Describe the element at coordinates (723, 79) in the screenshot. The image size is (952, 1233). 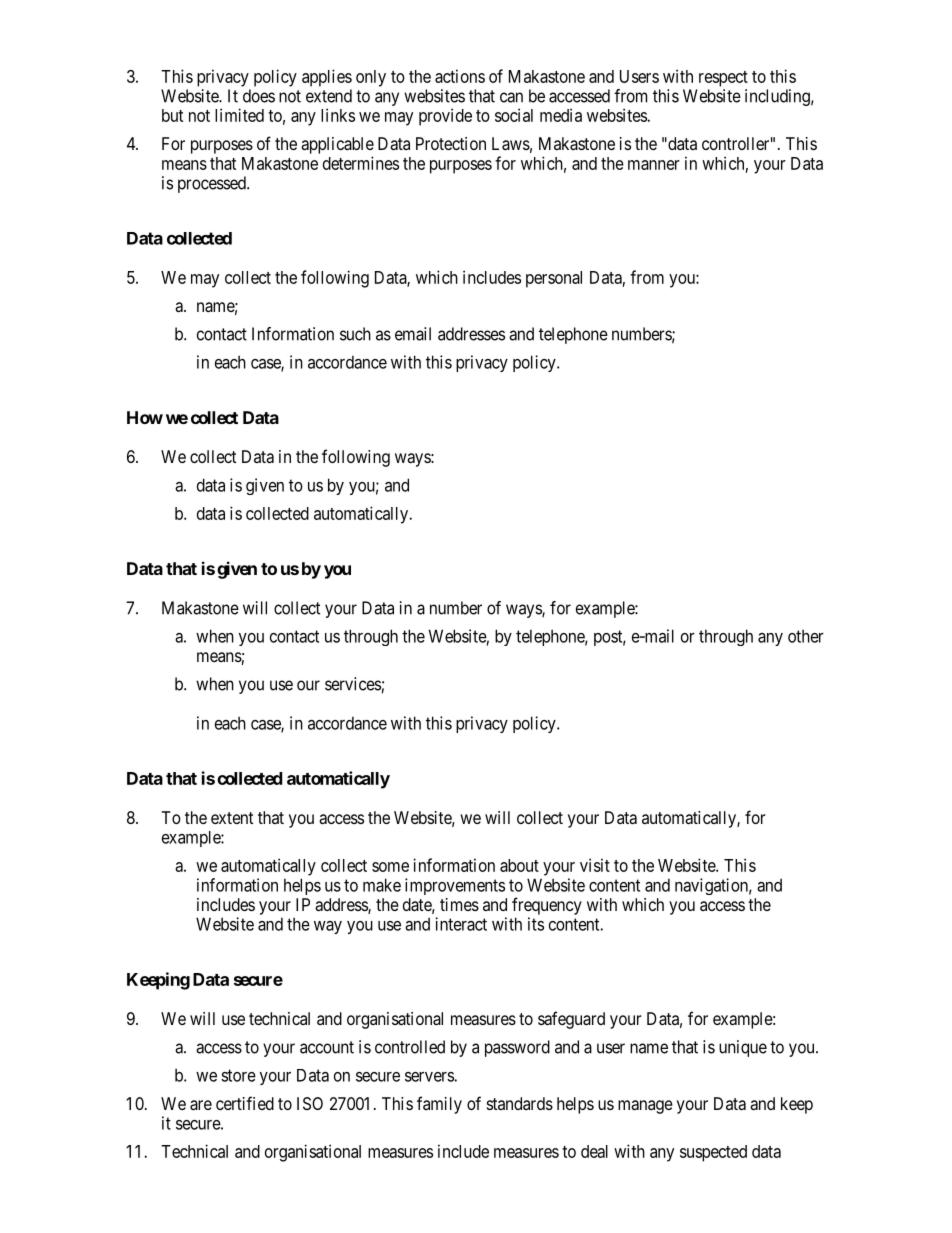
I see `respect` at that location.
